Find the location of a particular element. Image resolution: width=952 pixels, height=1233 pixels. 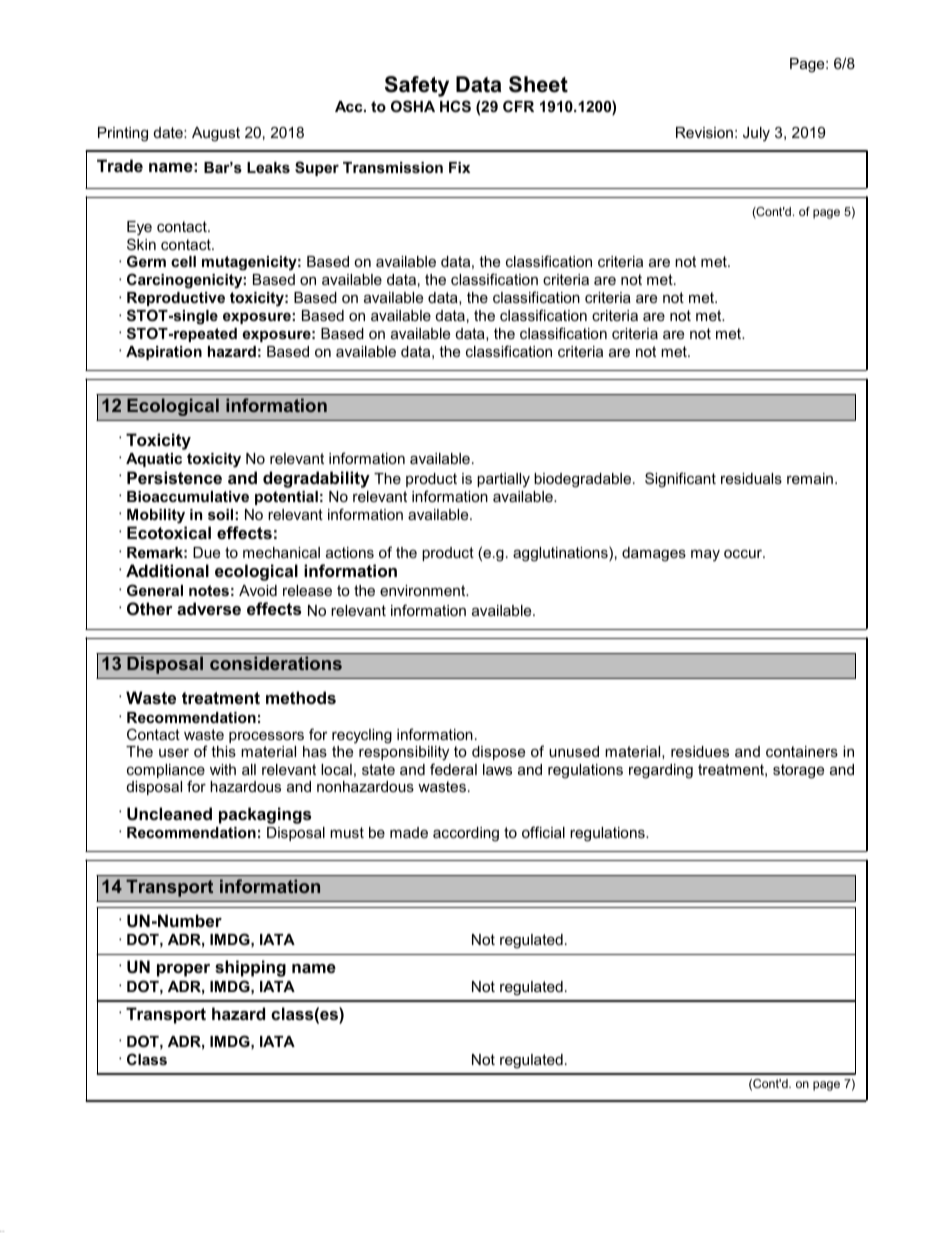

environment is located at coordinates (424, 590).
